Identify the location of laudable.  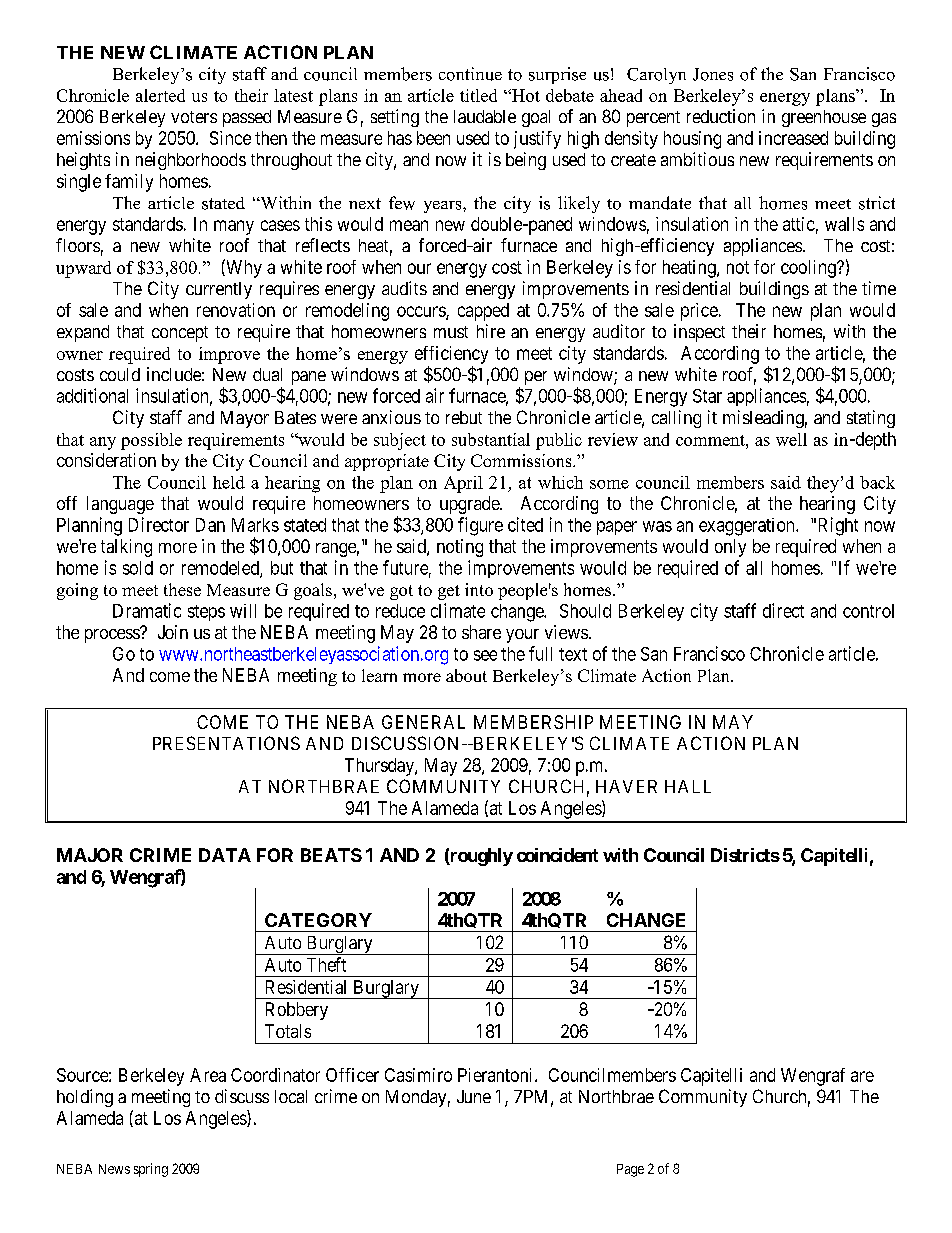
(485, 116).
